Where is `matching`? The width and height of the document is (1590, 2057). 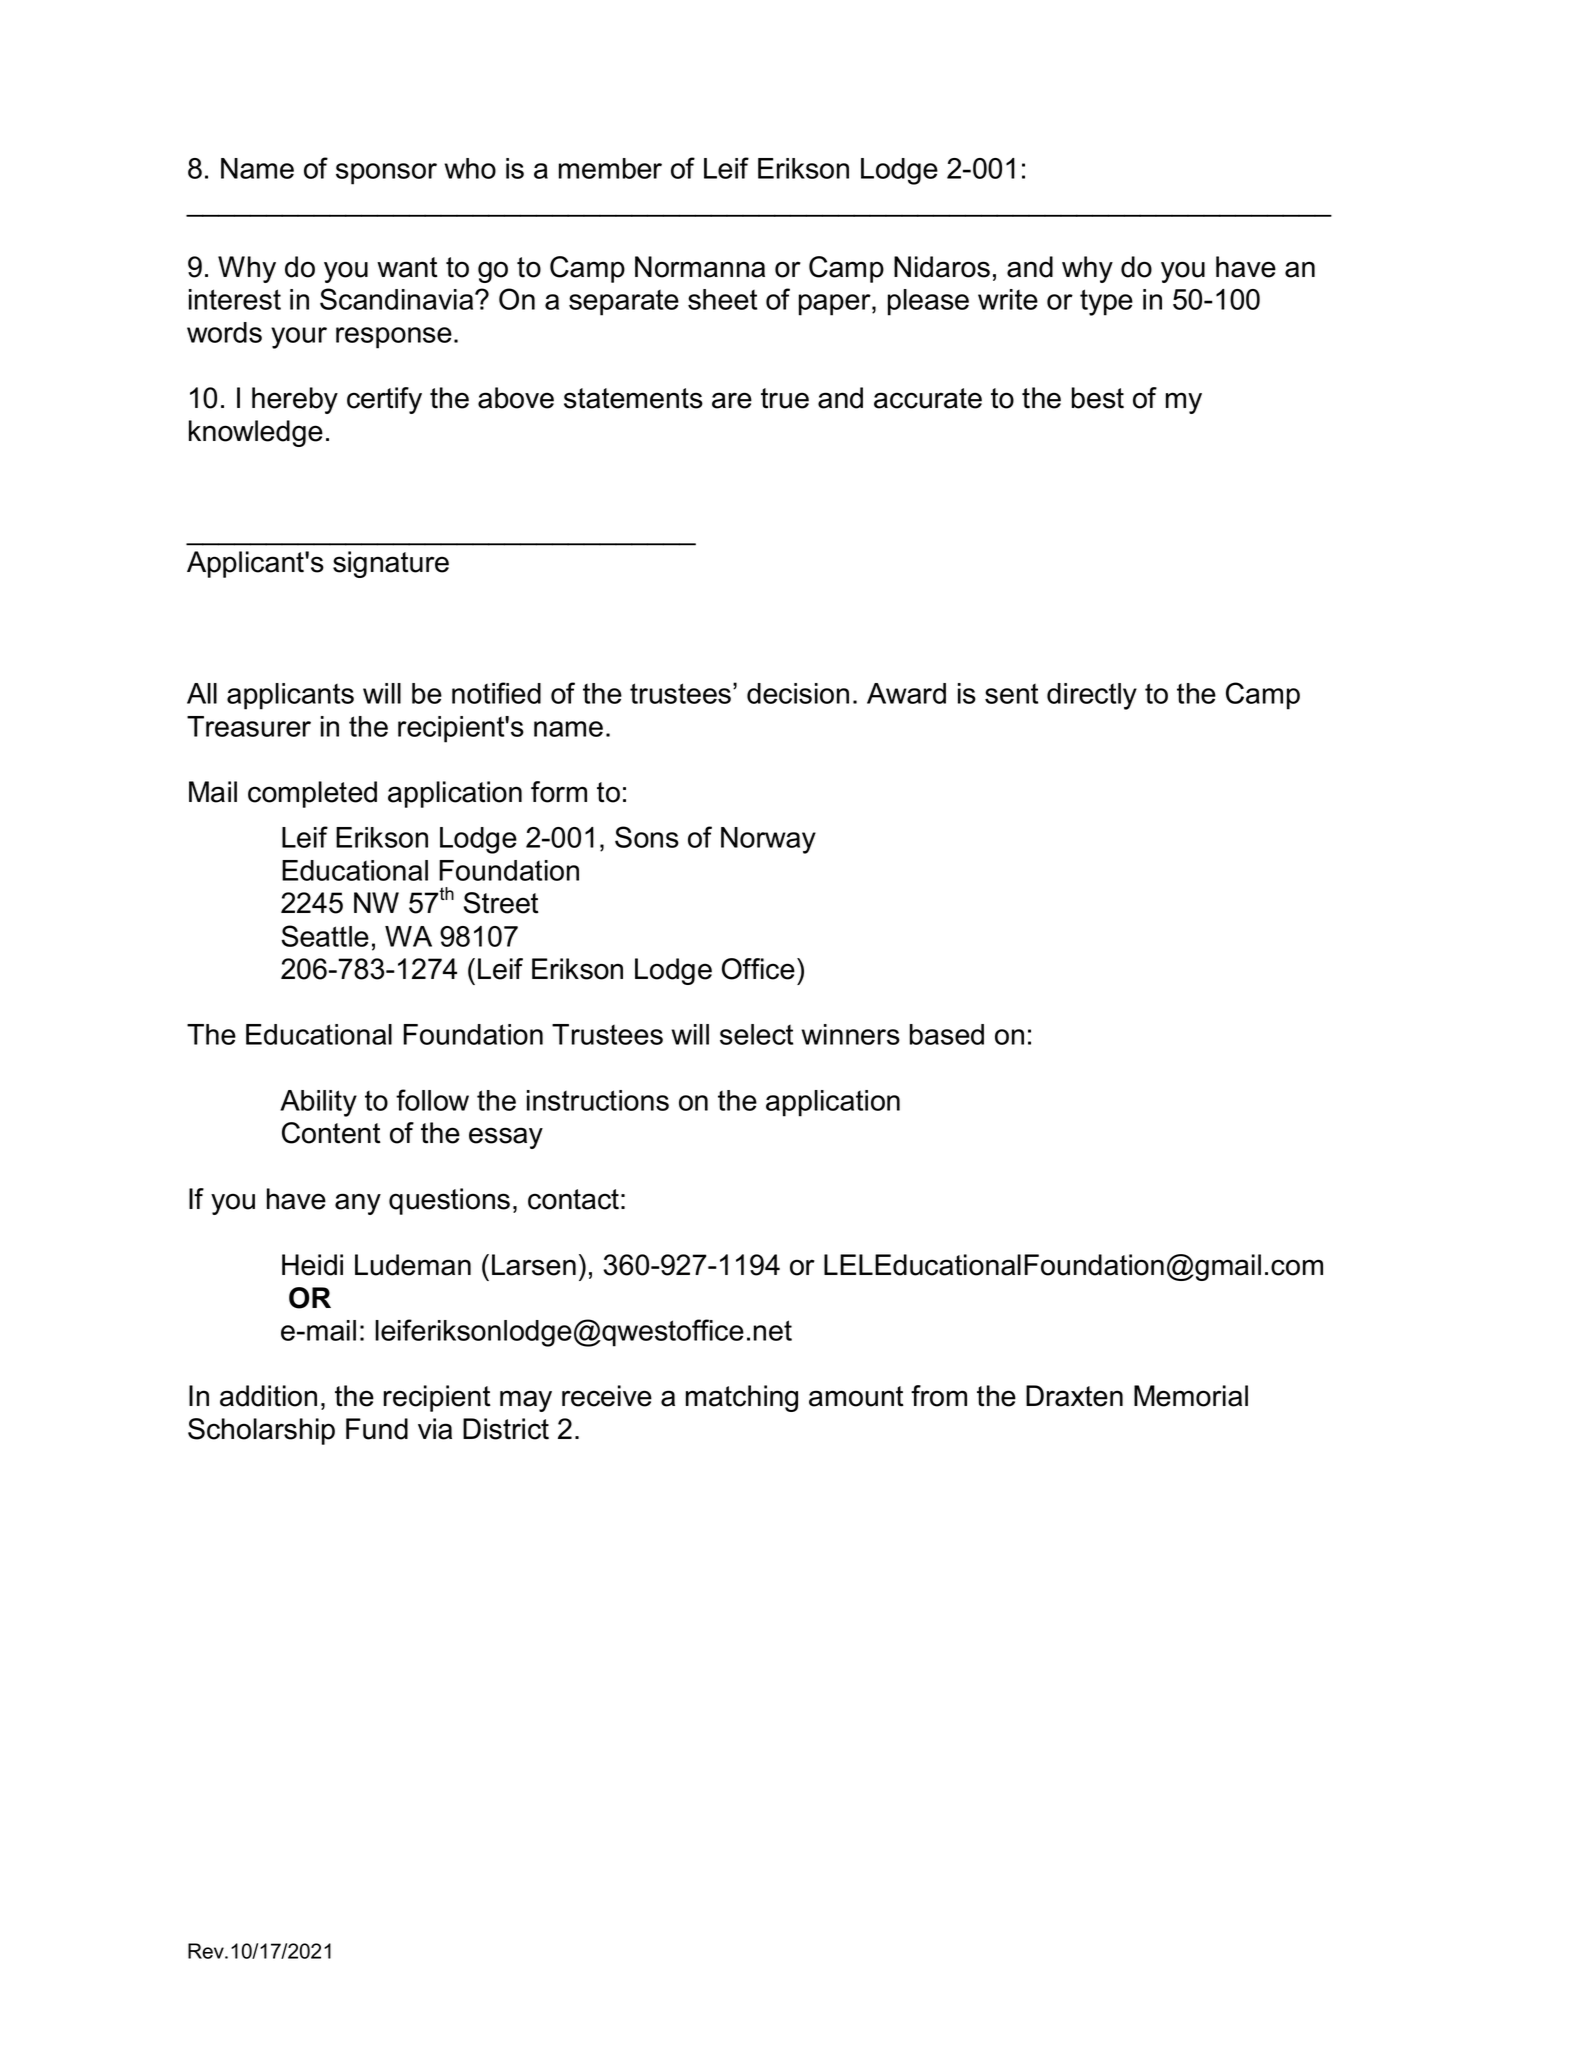 matching is located at coordinates (742, 1398).
